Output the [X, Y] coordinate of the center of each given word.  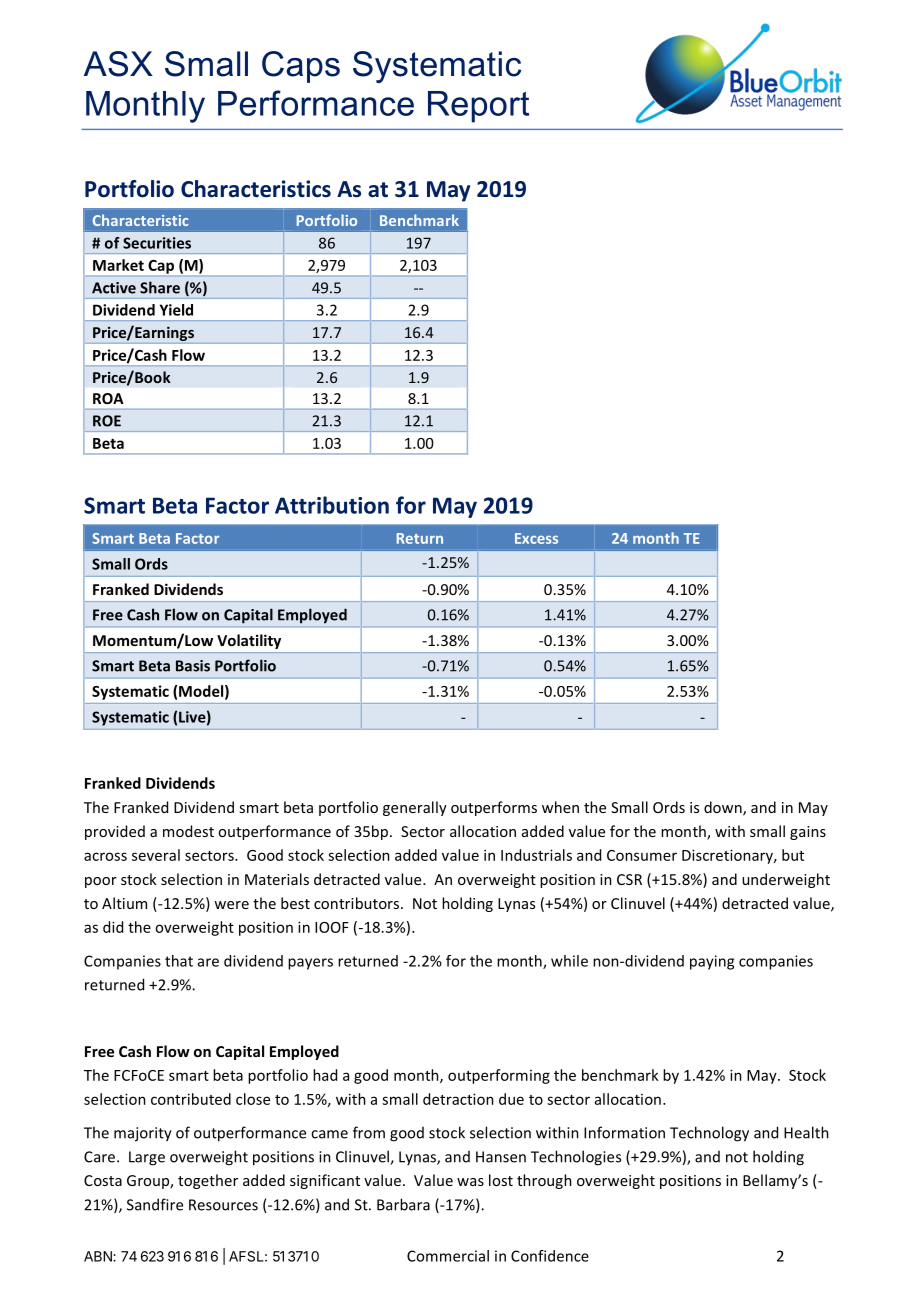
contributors [358, 903]
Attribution [332, 505]
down [724, 808]
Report [478, 107]
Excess [536, 538]
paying [712, 962]
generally [415, 808]
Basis [193, 666]
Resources [223, 1205]
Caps [301, 67]
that [179, 961]
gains [808, 833]
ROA [108, 398]
